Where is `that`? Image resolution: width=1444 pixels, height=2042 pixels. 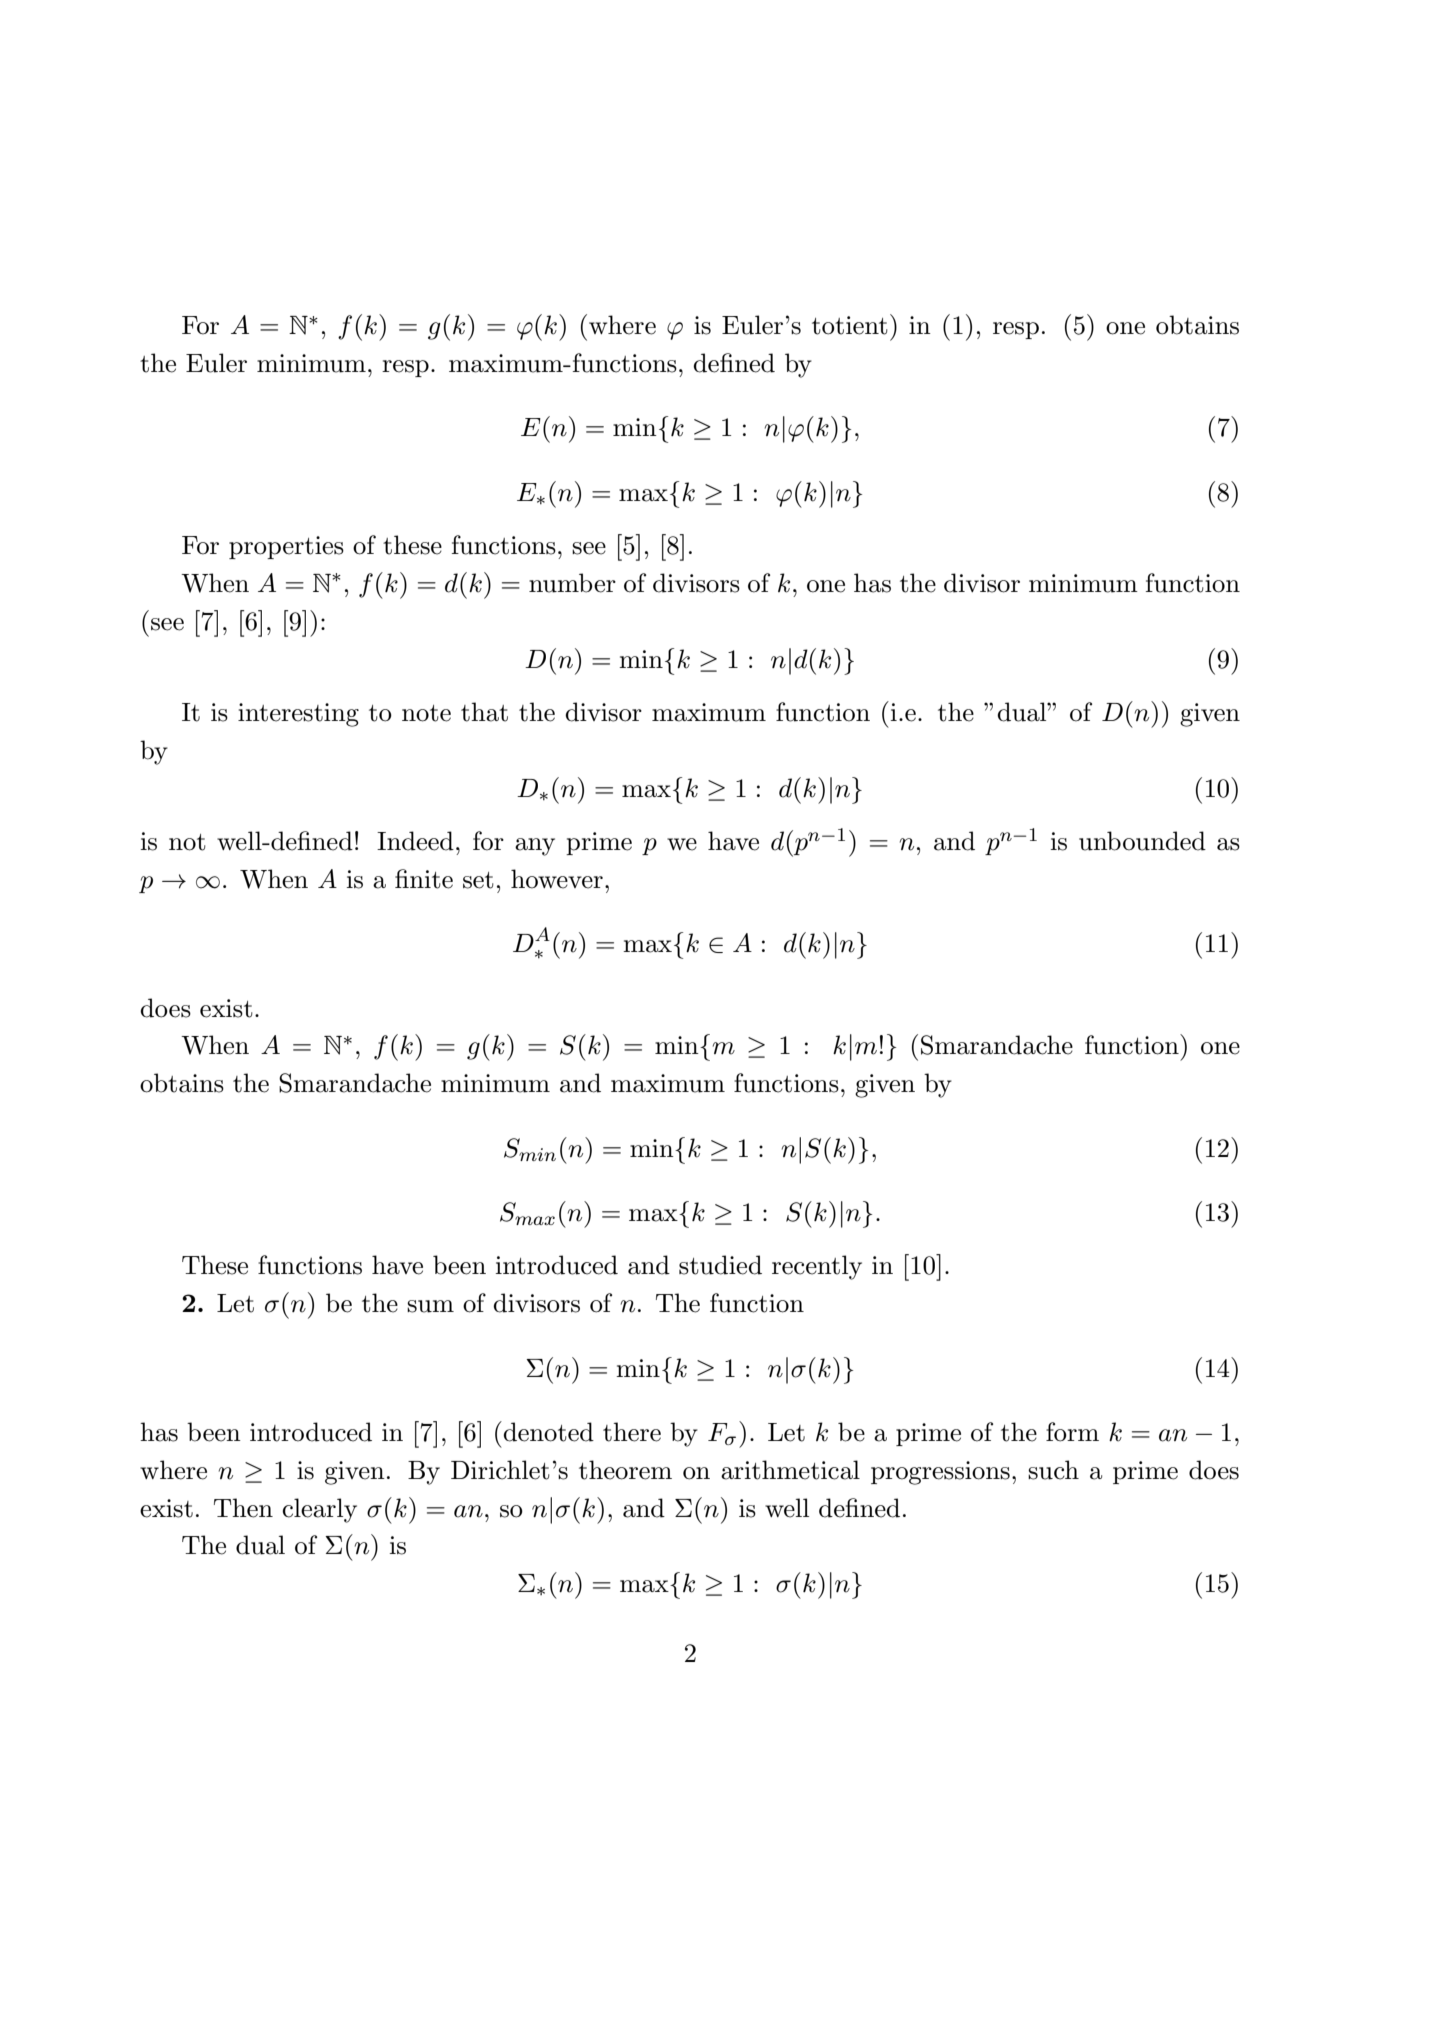 that is located at coordinates (484, 712).
